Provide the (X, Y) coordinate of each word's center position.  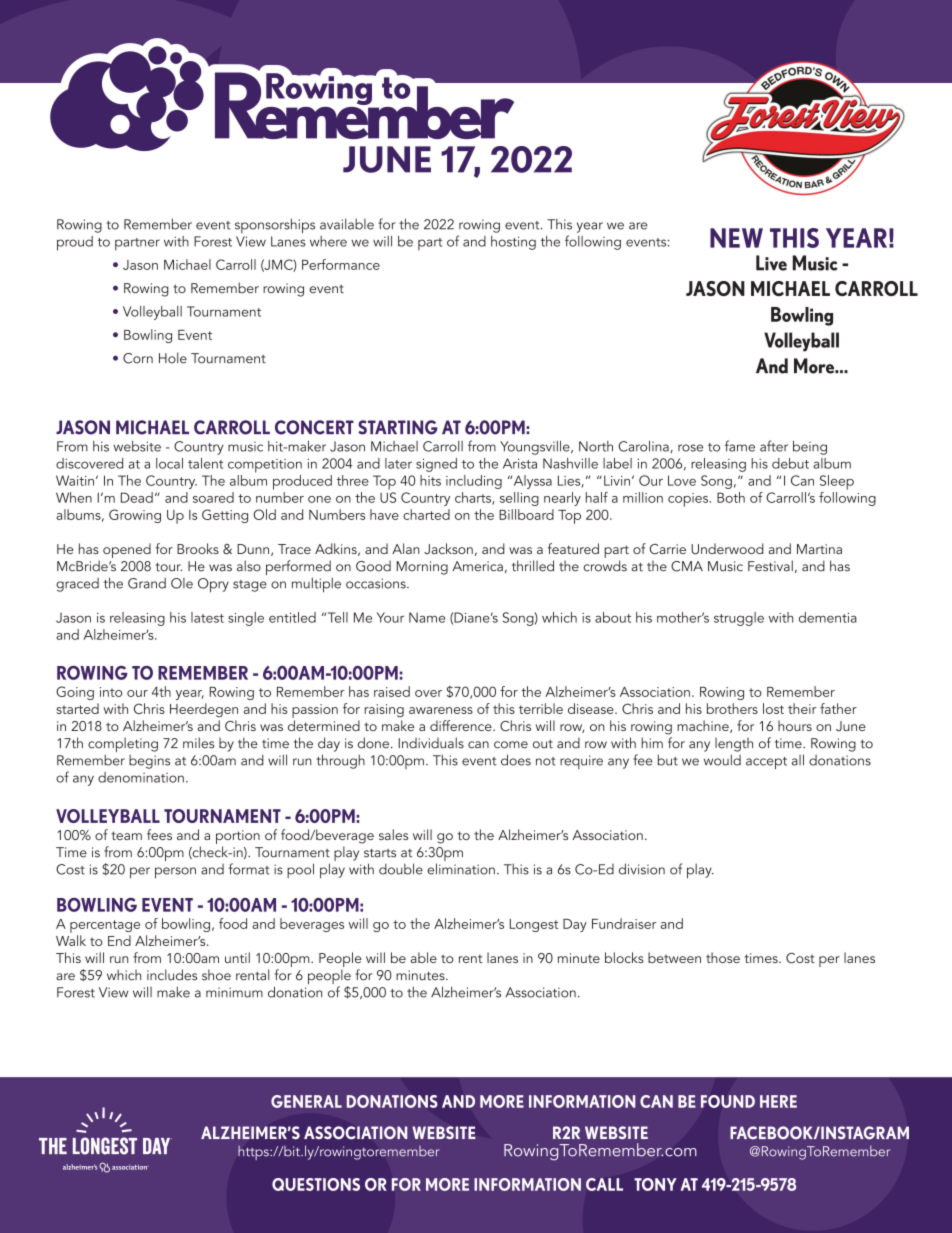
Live (771, 263)
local (169, 463)
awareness (441, 710)
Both (731, 497)
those (723, 957)
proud (75, 243)
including (474, 482)
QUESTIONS (316, 1184)
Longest (533, 925)
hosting (513, 243)
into (111, 692)
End (119, 940)
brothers (732, 708)
